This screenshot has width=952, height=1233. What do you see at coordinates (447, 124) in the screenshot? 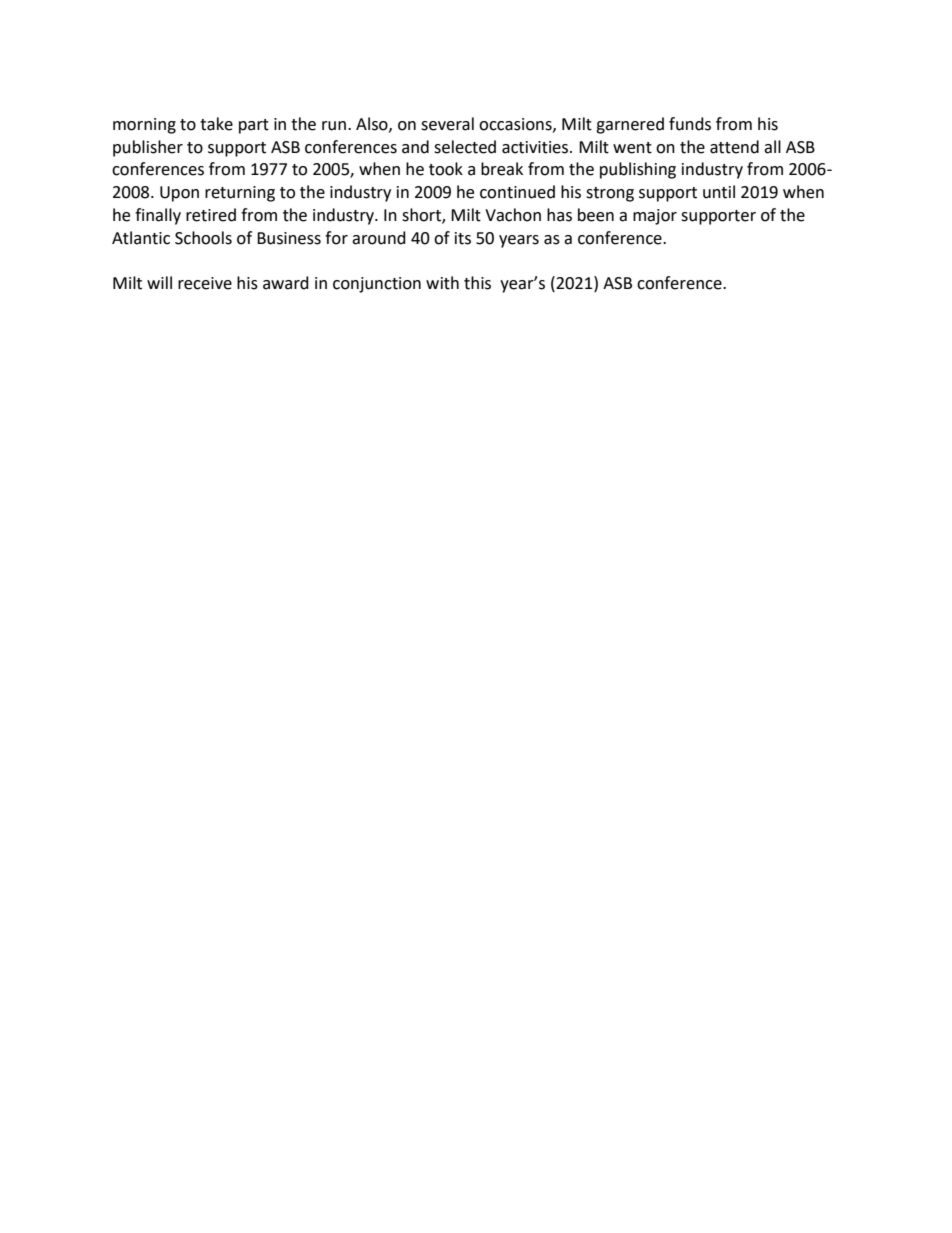
I see `several` at bounding box center [447, 124].
